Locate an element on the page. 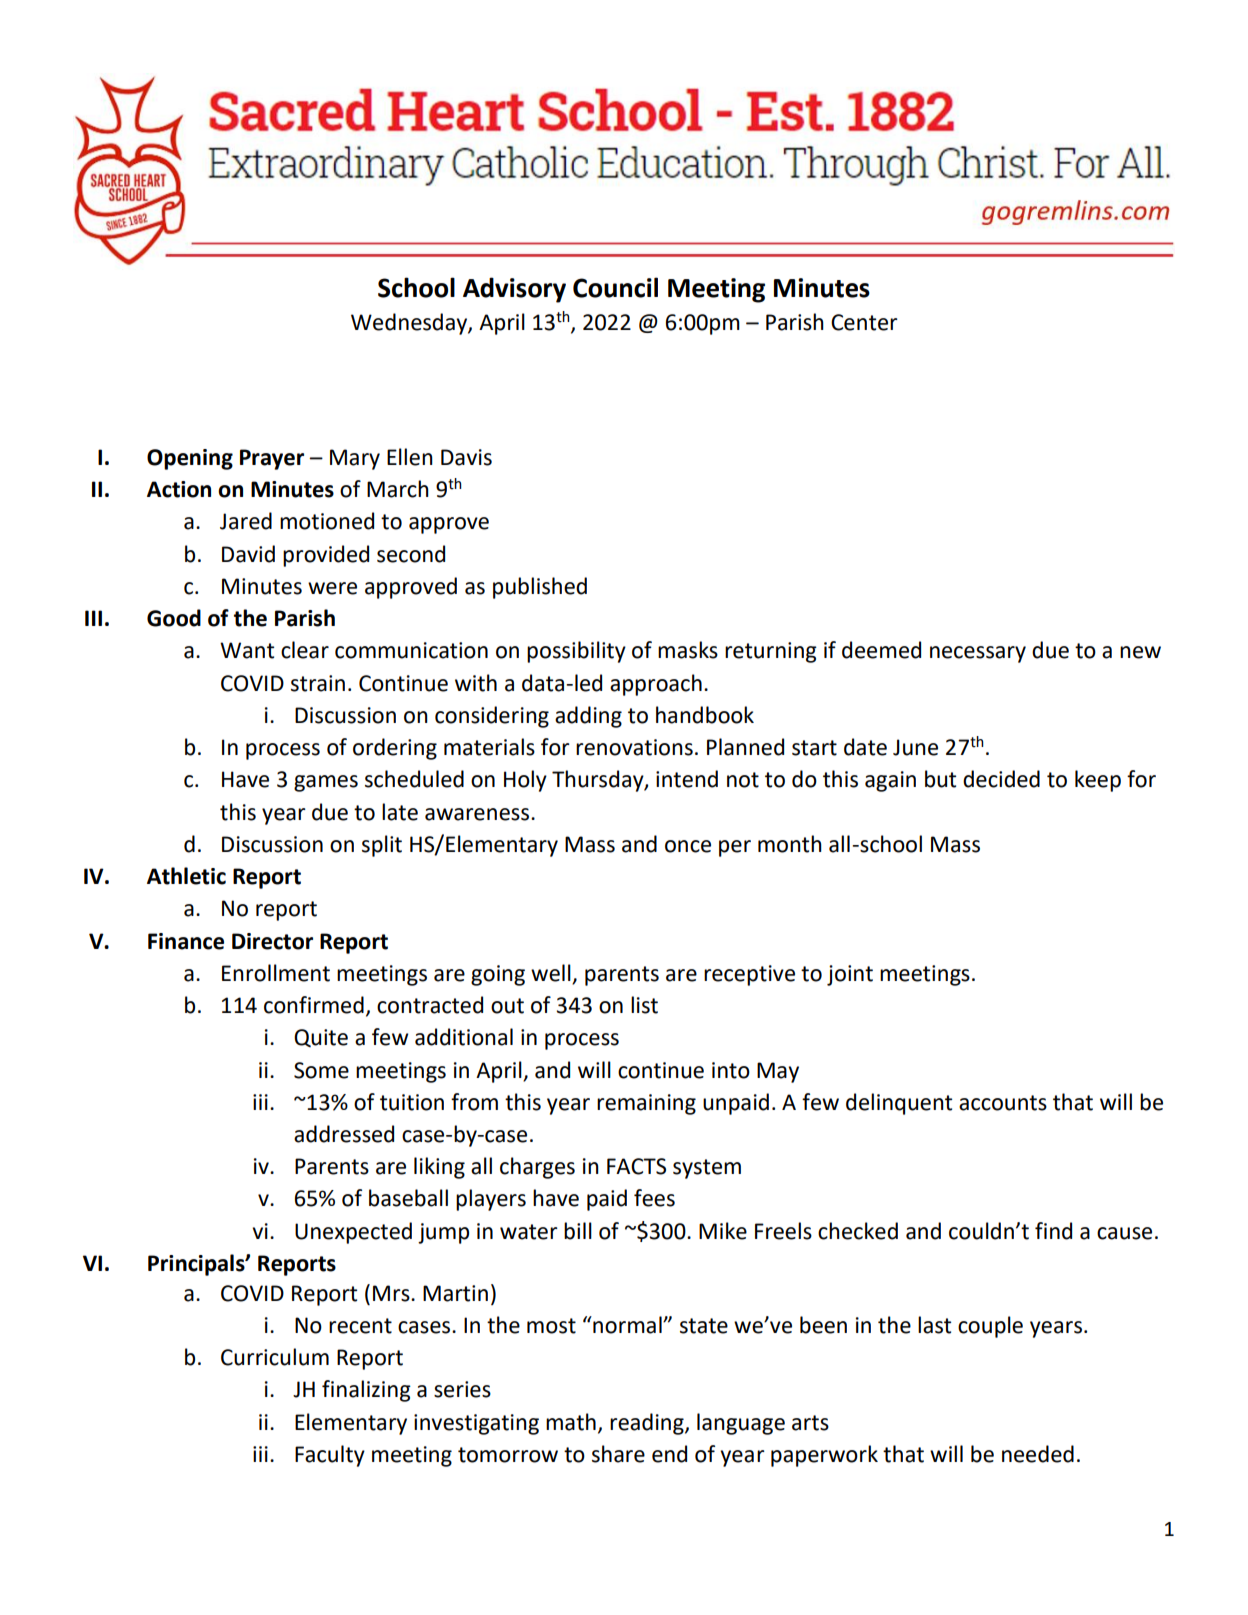  fees is located at coordinates (654, 1198).
